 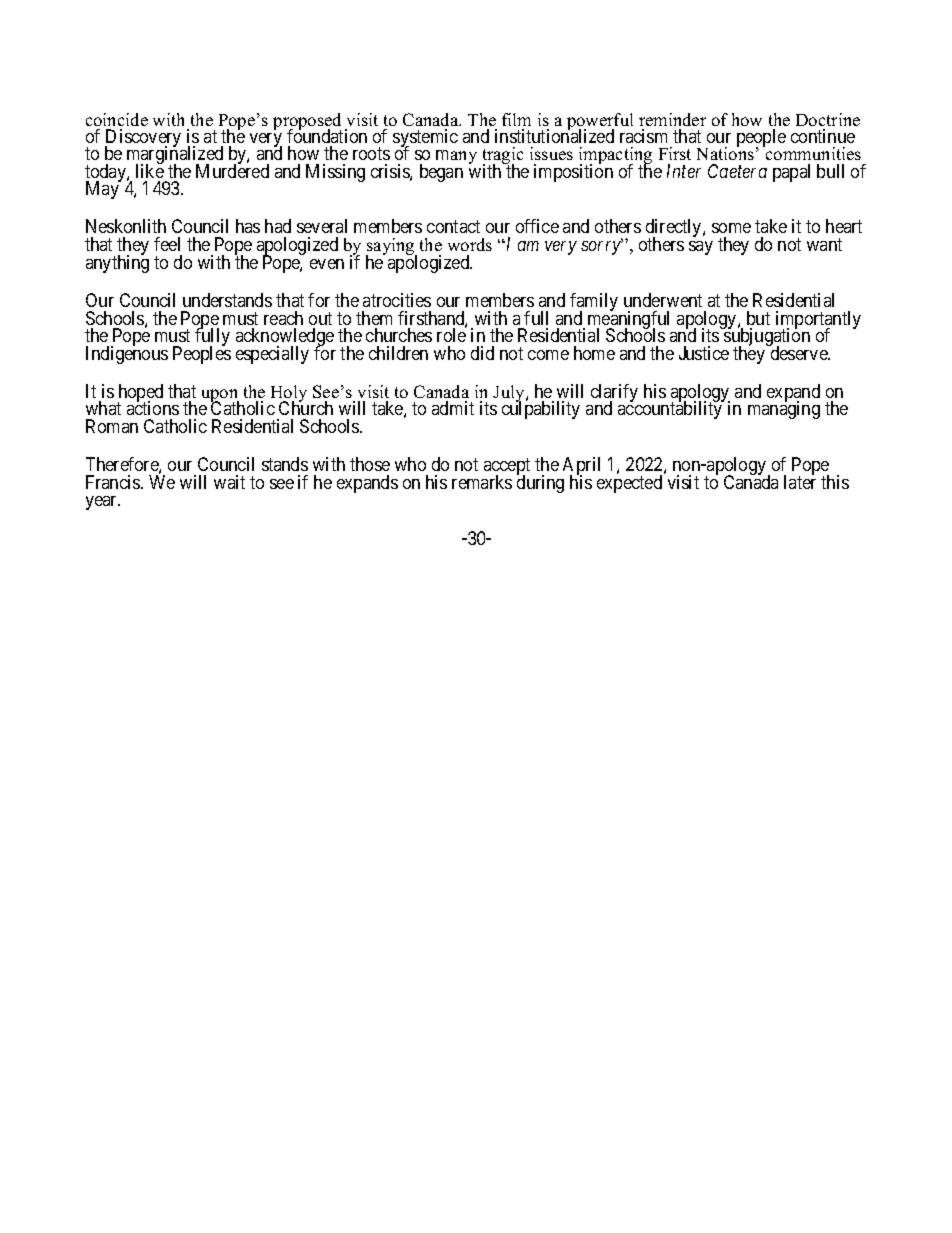 What do you see at coordinates (167, 244) in the image?
I see `feel` at bounding box center [167, 244].
